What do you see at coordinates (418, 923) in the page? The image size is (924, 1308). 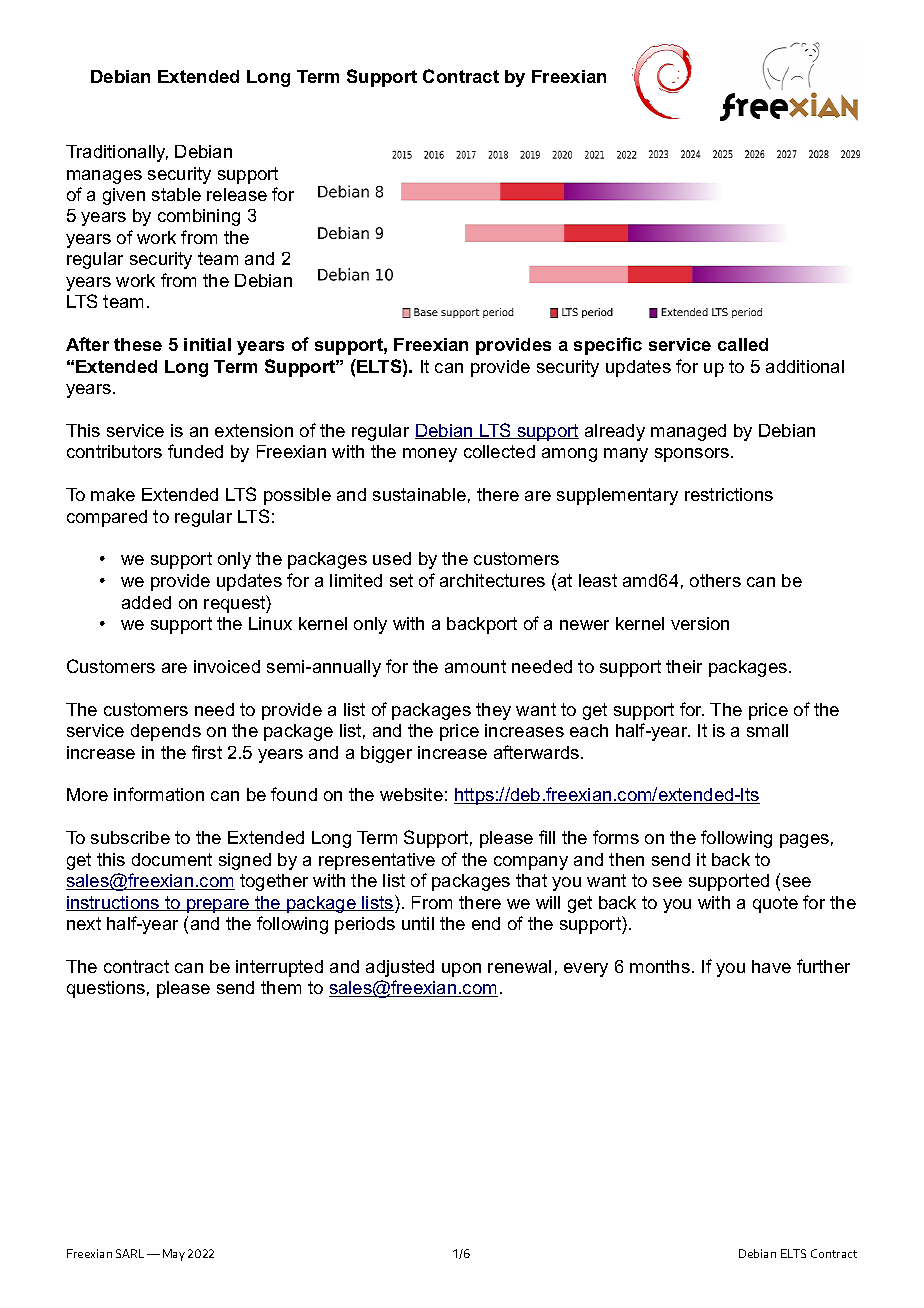 I see `until` at bounding box center [418, 923].
